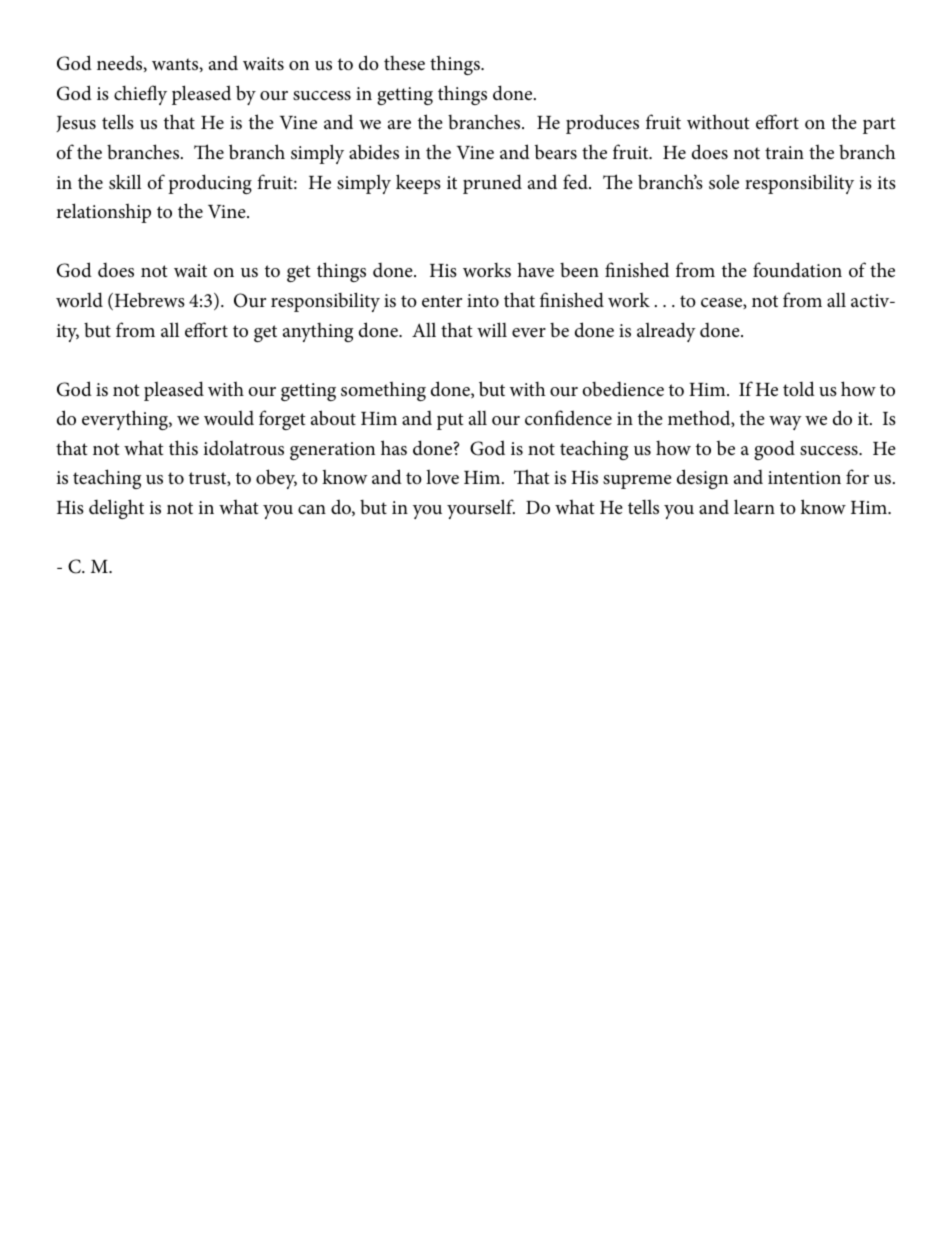 The width and height of the screenshot is (952, 1233). What do you see at coordinates (481, 509) in the screenshot?
I see `yourself` at bounding box center [481, 509].
